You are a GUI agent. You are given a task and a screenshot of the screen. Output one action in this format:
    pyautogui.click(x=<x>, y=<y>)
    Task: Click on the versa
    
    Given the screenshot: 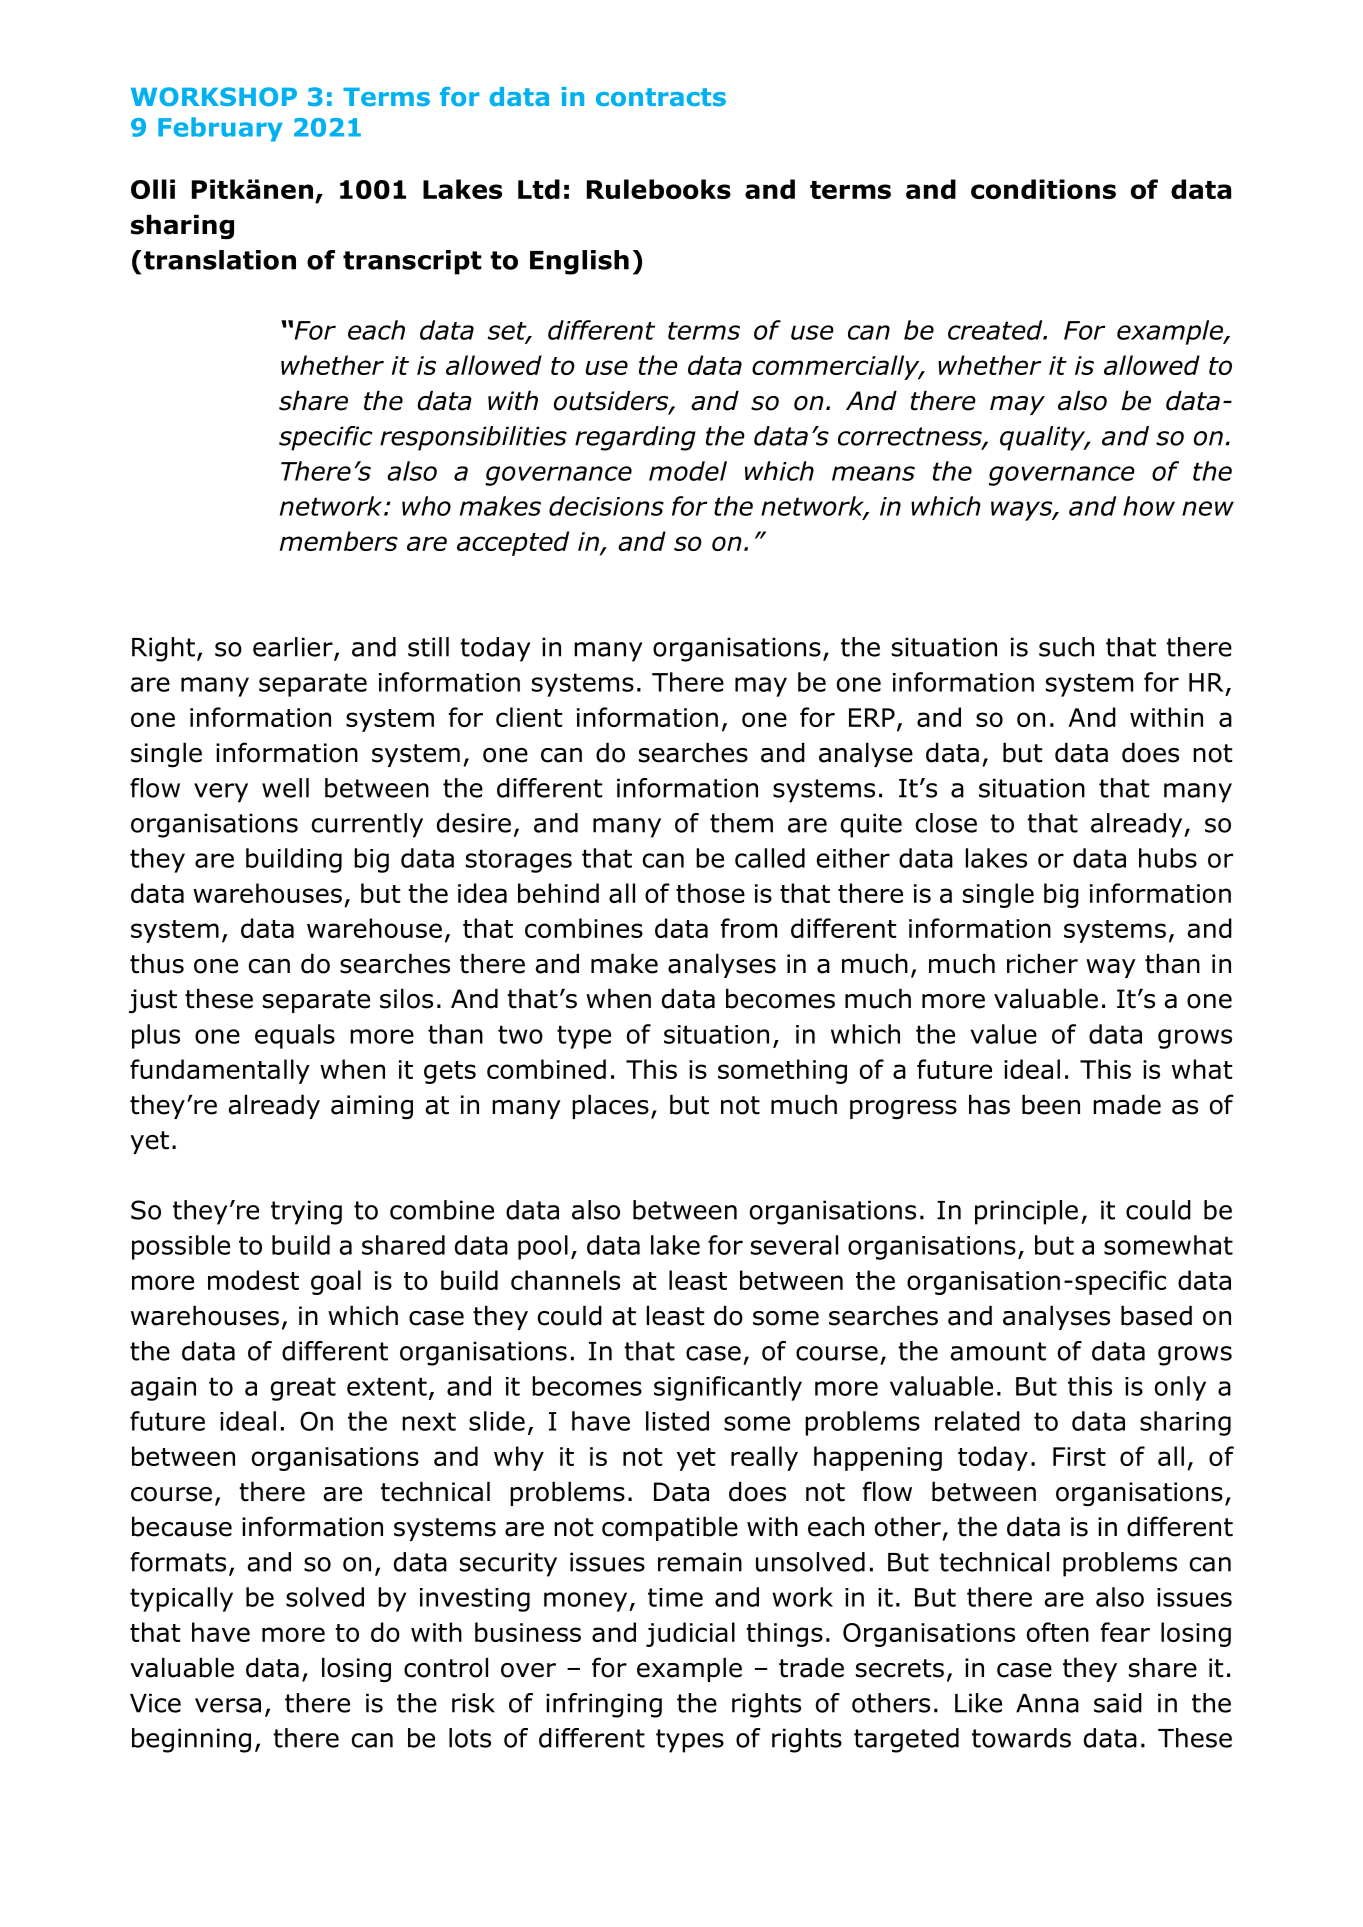 What is the action you would take?
    pyautogui.click(x=228, y=1705)
